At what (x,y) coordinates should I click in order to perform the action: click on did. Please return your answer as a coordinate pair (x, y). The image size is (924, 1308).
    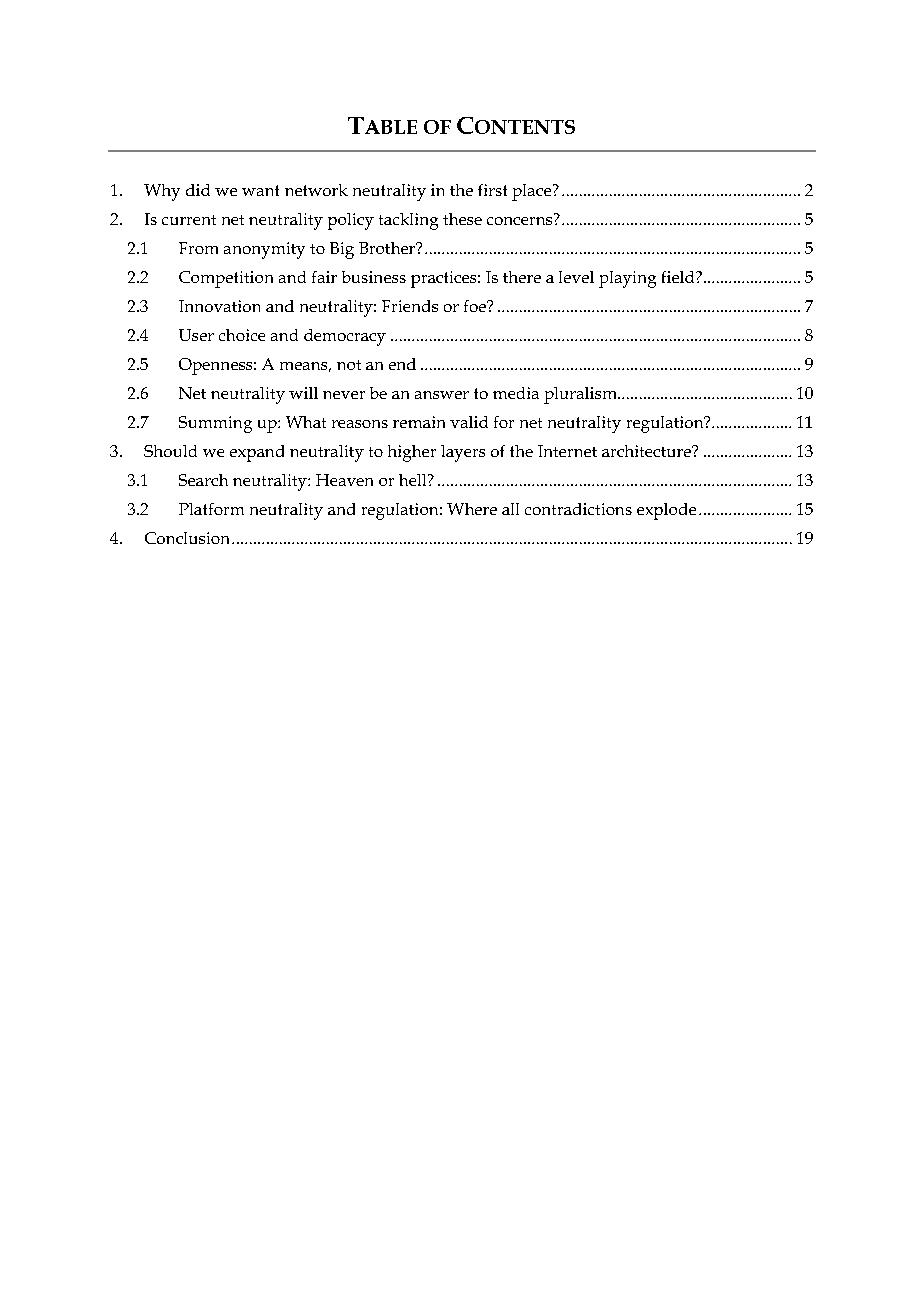
    Looking at the image, I should click on (198, 190).
